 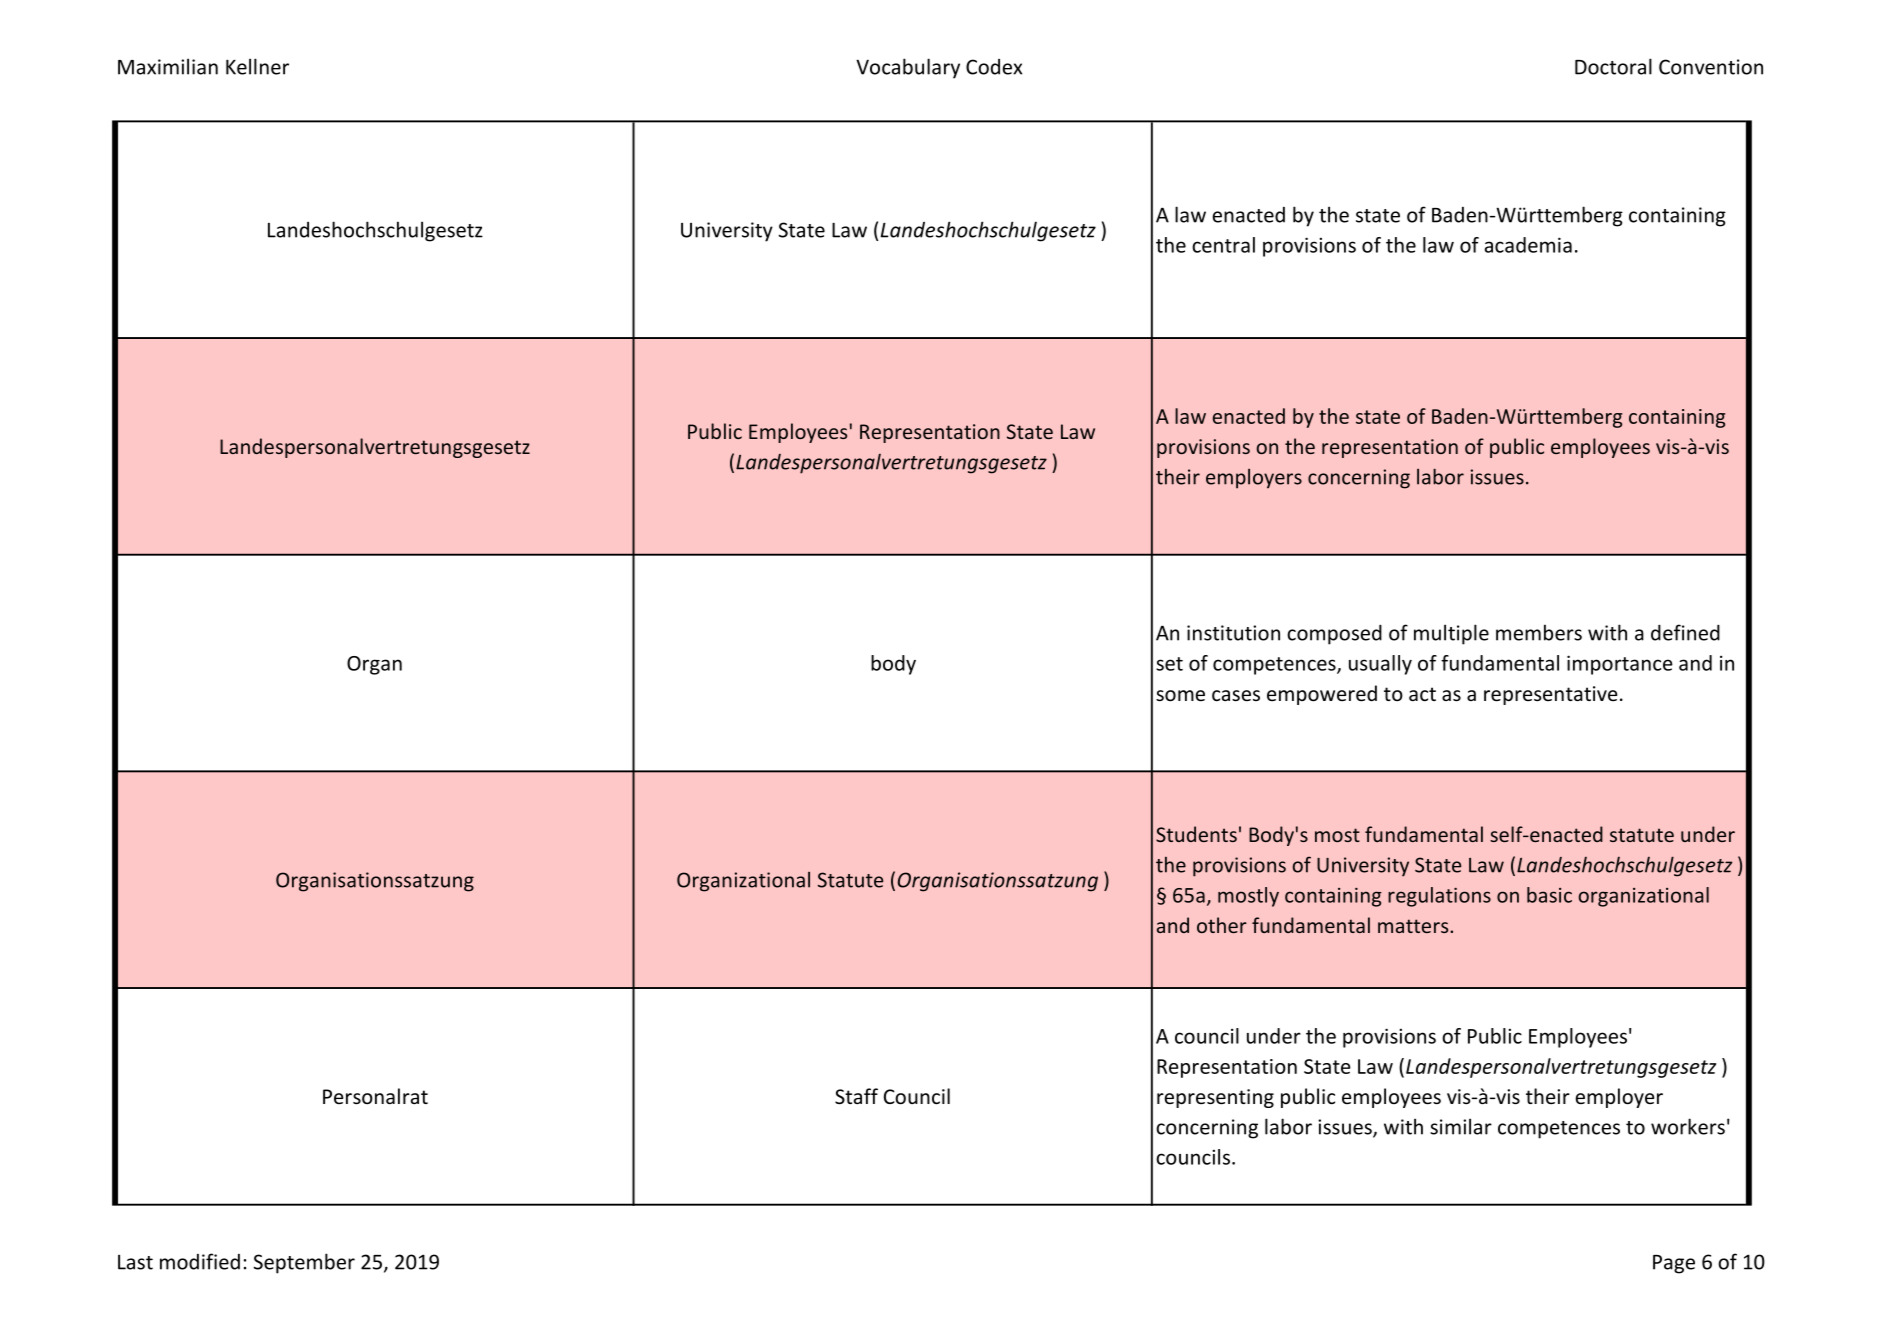 I want to click on Vocabulary, so click(x=908, y=68).
